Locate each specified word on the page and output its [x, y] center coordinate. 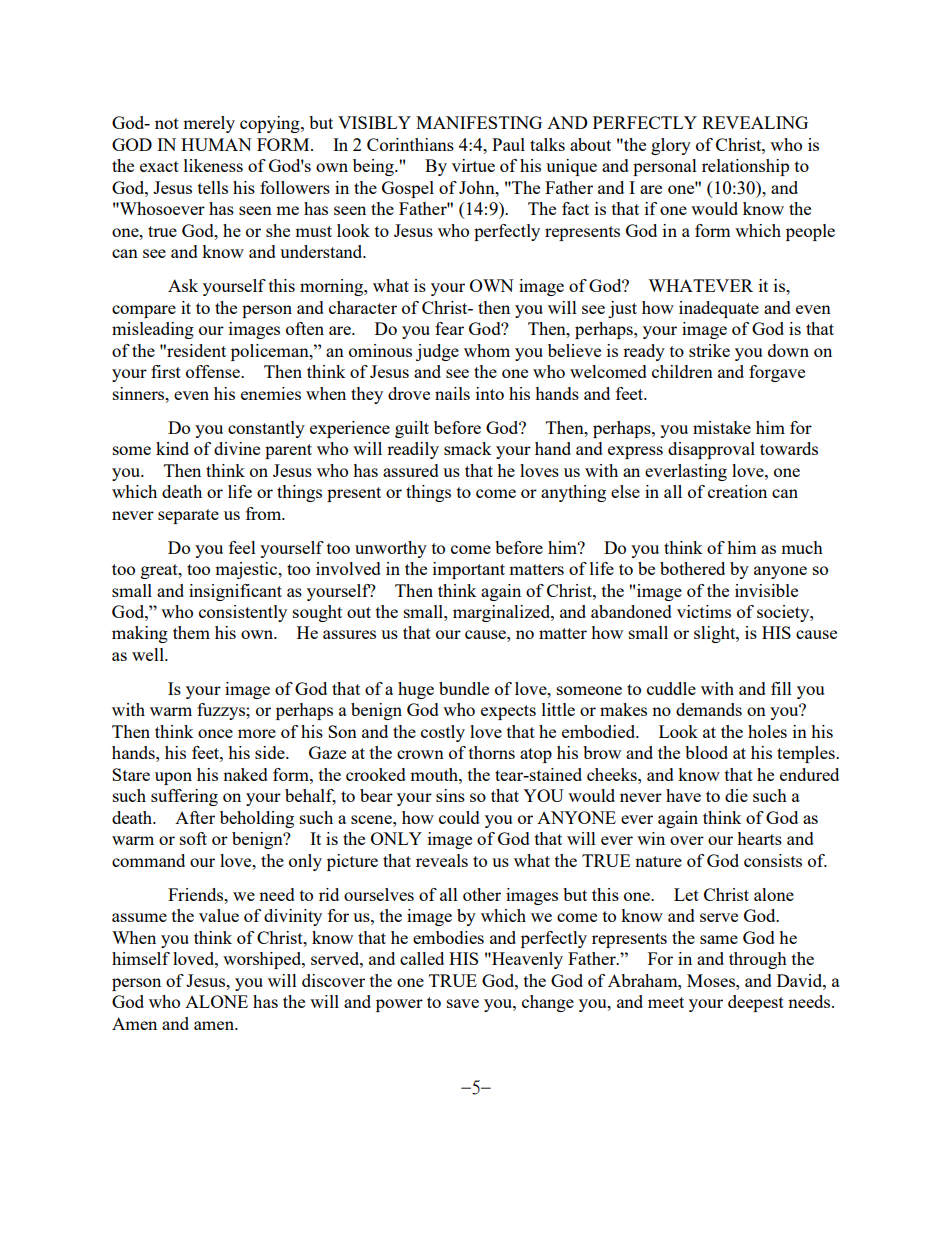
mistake [722, 427]
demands [709, 709]
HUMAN [216, 144]
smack [468, 448]
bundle [464, 688]
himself [141, 958]
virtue [473, 165]
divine [237, 448]
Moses [712, 980]
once [215, 733]
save [463, 1003]
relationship [745, 167]
